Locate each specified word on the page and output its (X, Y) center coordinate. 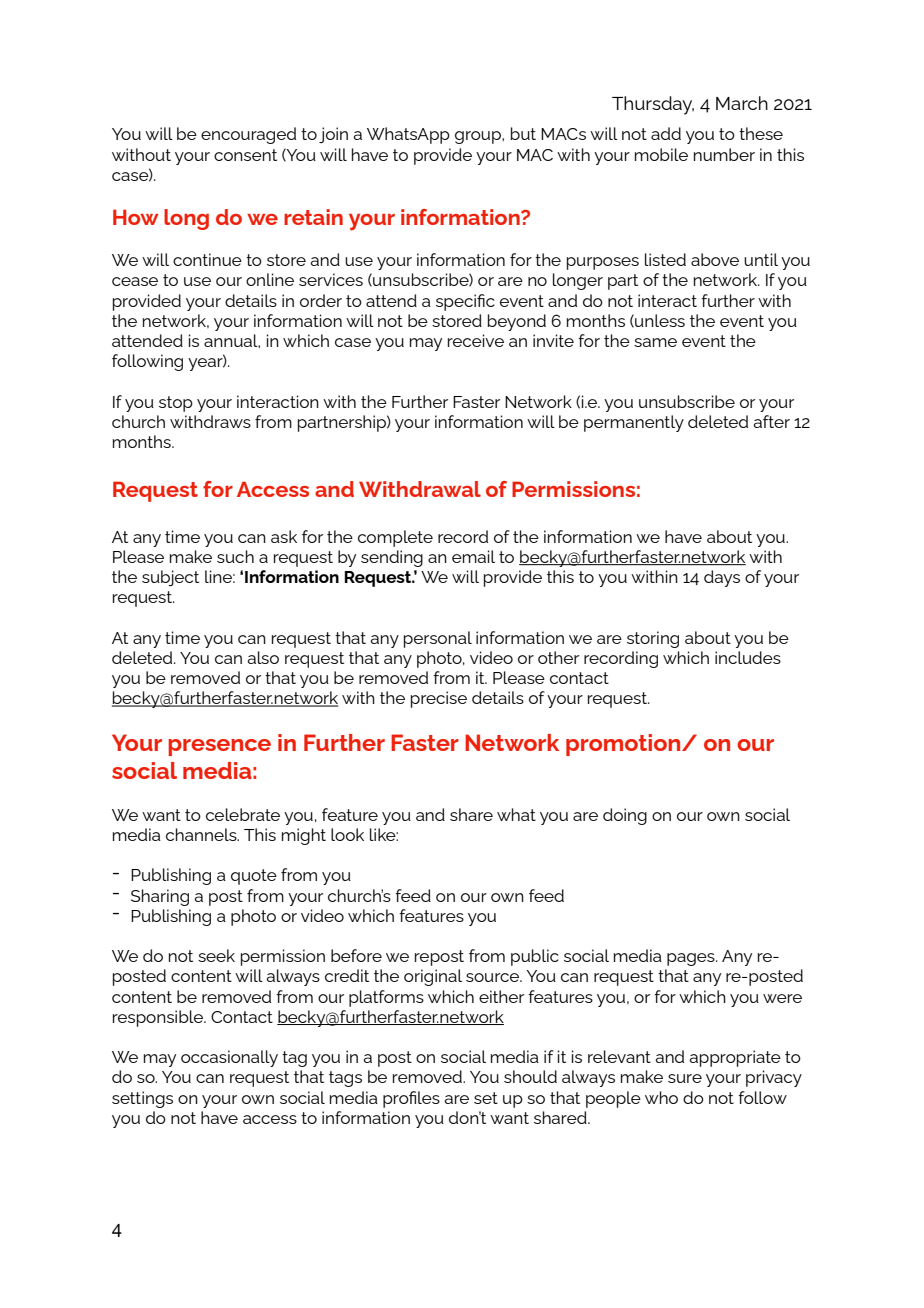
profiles (411, 1099)
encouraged (248, 135)
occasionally (229, 1058)
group (479, 137)
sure (685, 1078)
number (724, 154)
